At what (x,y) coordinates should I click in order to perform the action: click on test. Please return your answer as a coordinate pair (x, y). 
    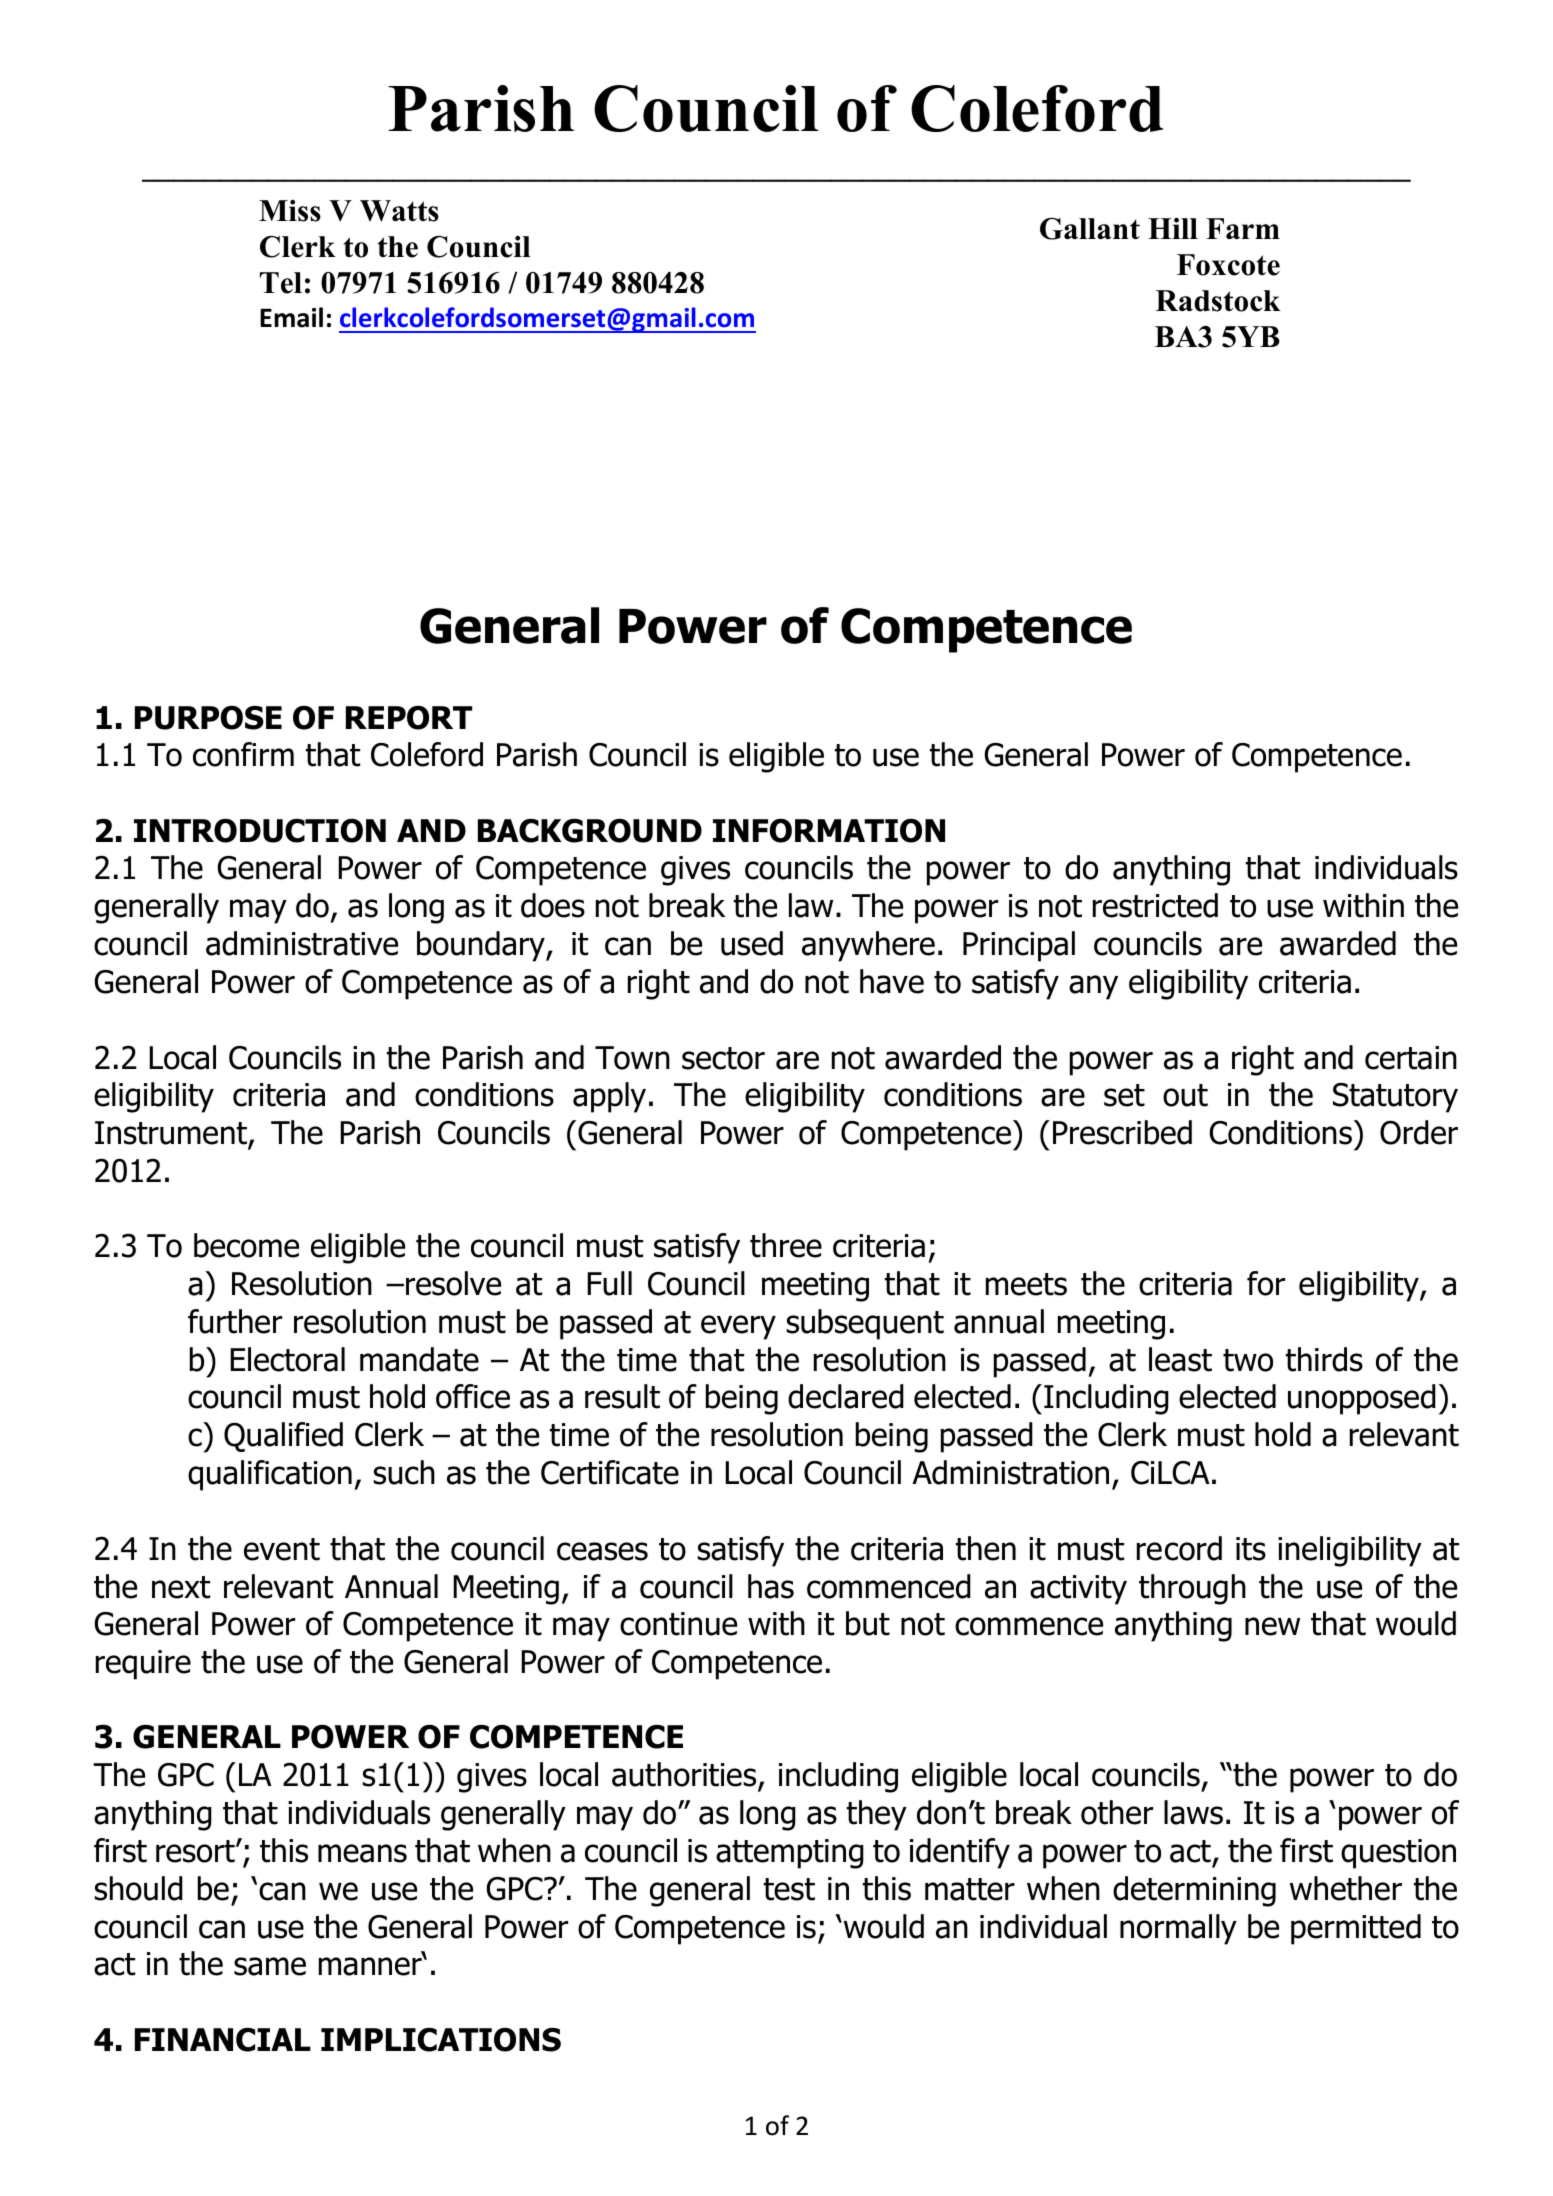
    Looking at the image, I should click on (789, 1889).
